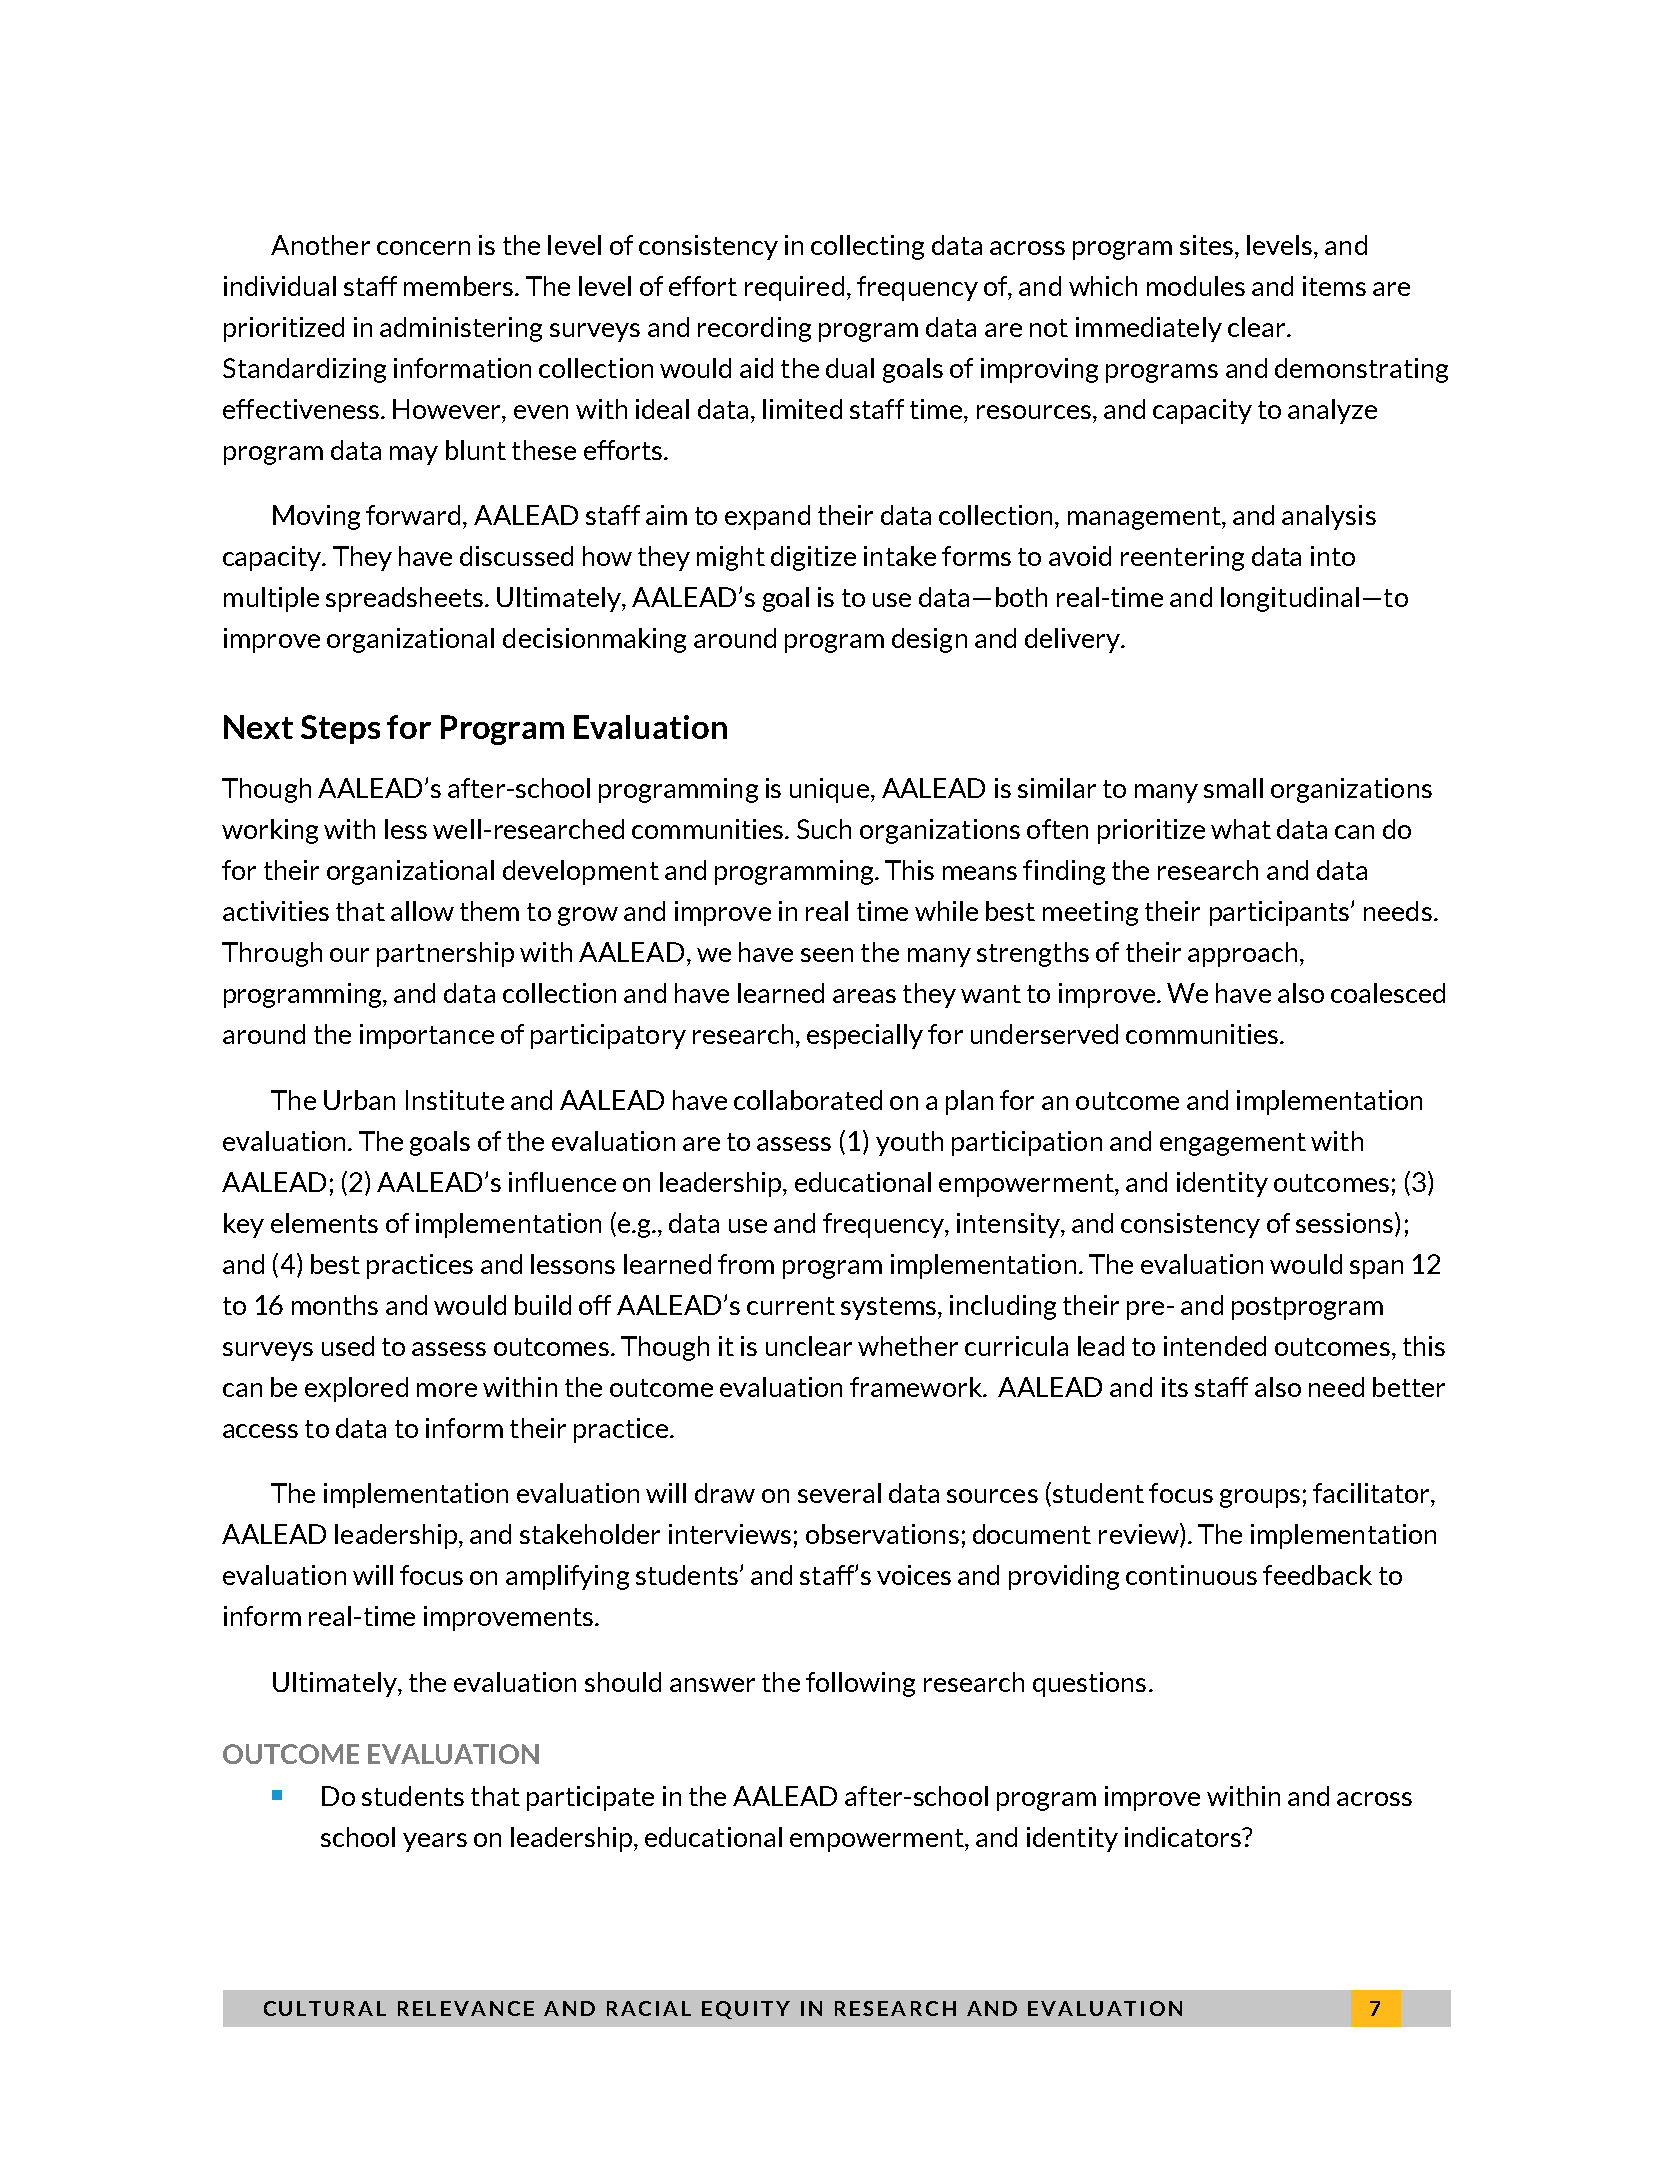  What do you see at coordinates (794, 288) in the screenshot?
I see `required` at bounding box center [794, 288].
